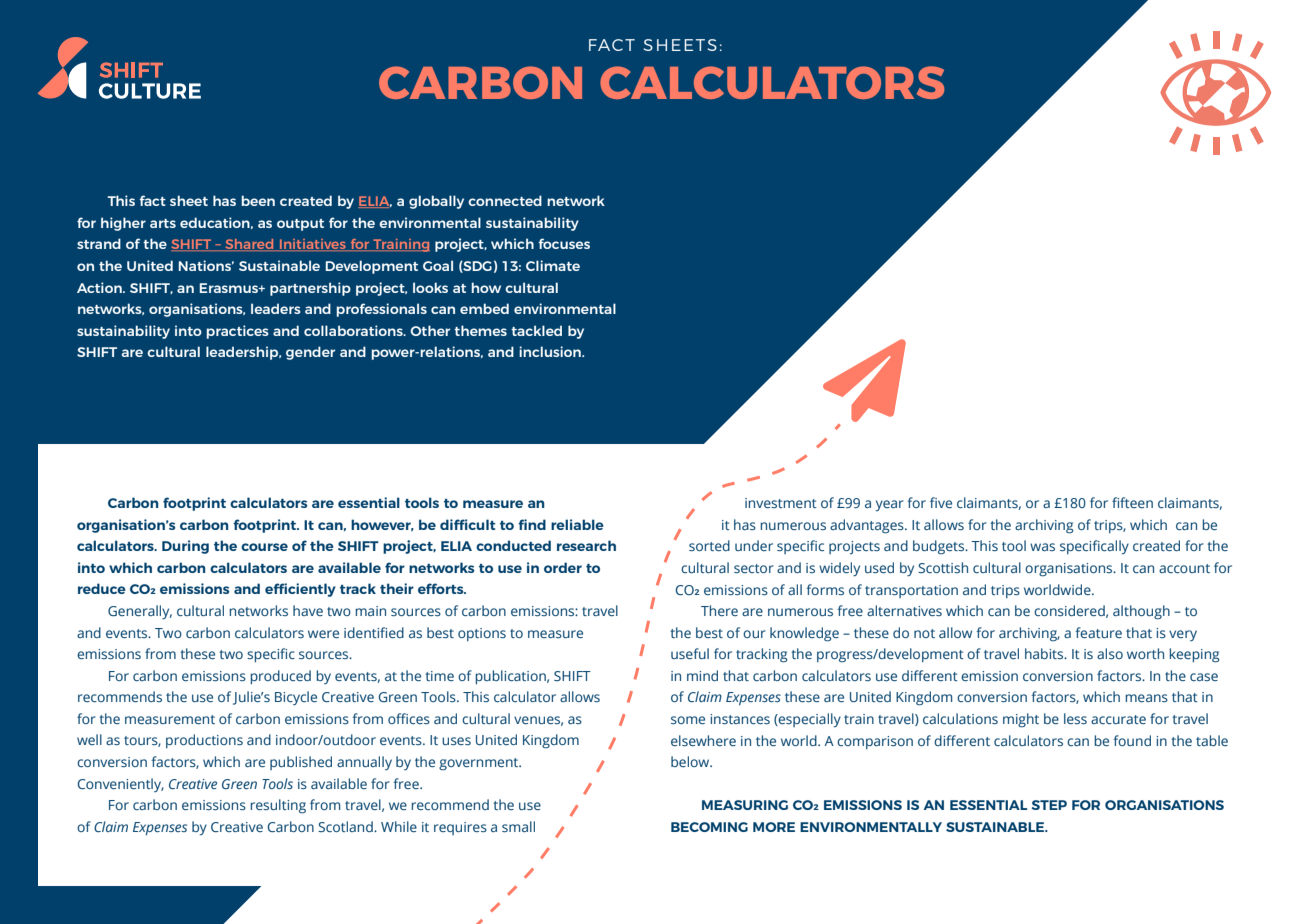 This screenshot has width=1310, height=924. I want to click on During, so click(185, 547).
